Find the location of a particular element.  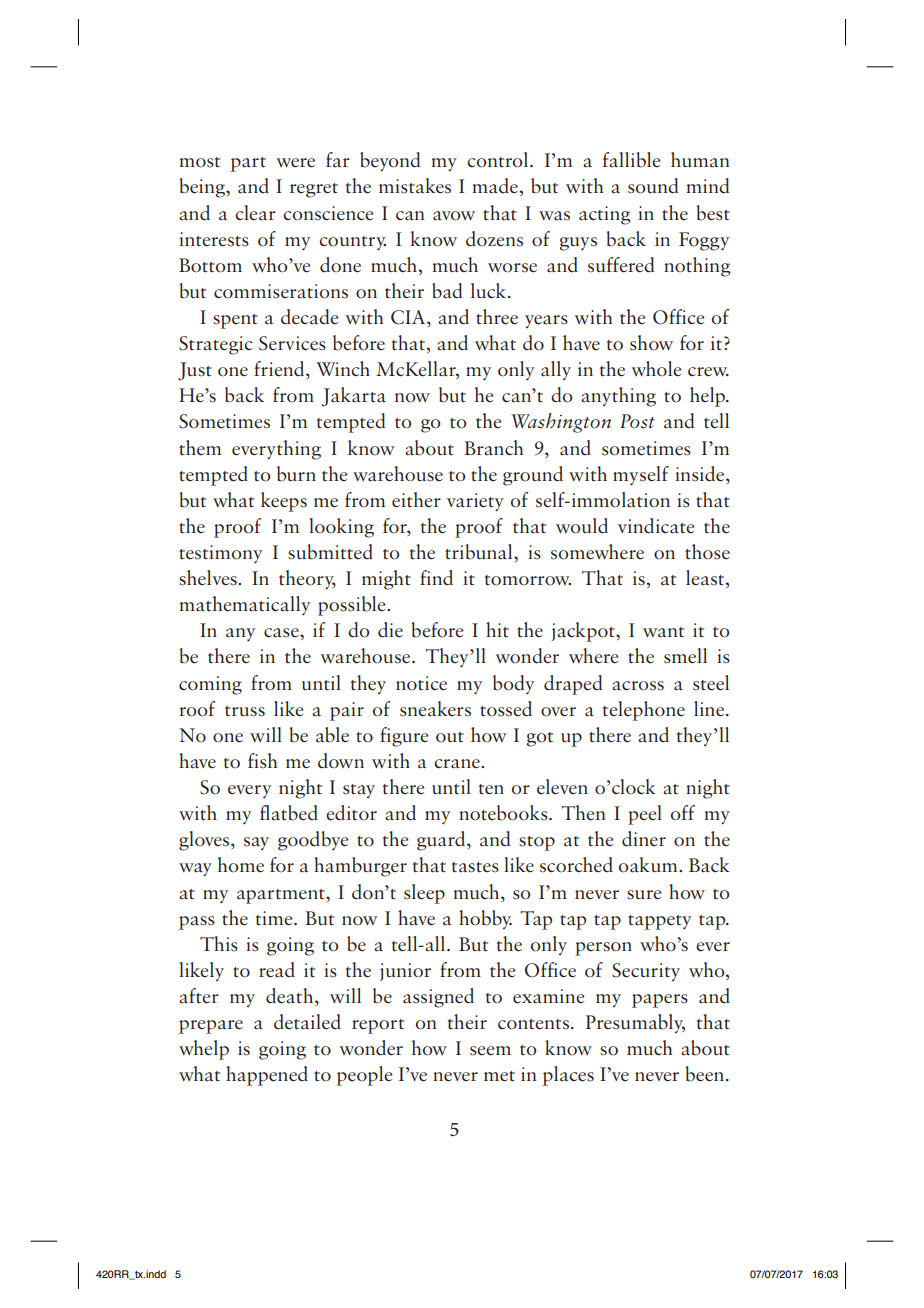

Presumably is located at coordinates (635, 1023).
